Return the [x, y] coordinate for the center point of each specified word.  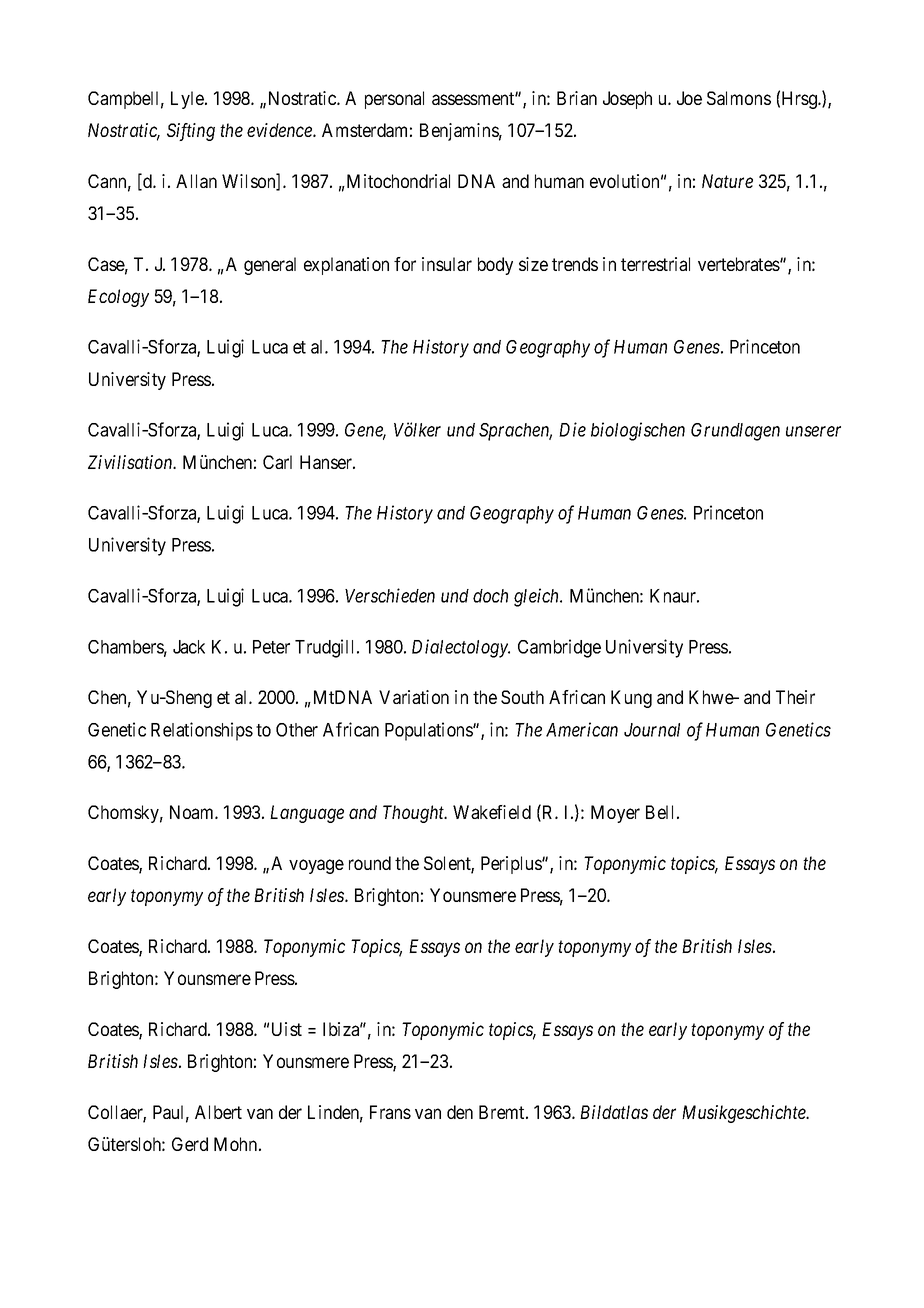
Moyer [615, 814]
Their [795, 697]
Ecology [118, 298]
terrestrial [655, 264]
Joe [689, 98]
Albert [218, 1112]
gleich [538, 597]
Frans [390, 1112]
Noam [193, 812]
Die [572, 429]
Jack [189, 647]
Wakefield [492, 812]
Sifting [191, 132]
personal [394, 100]
